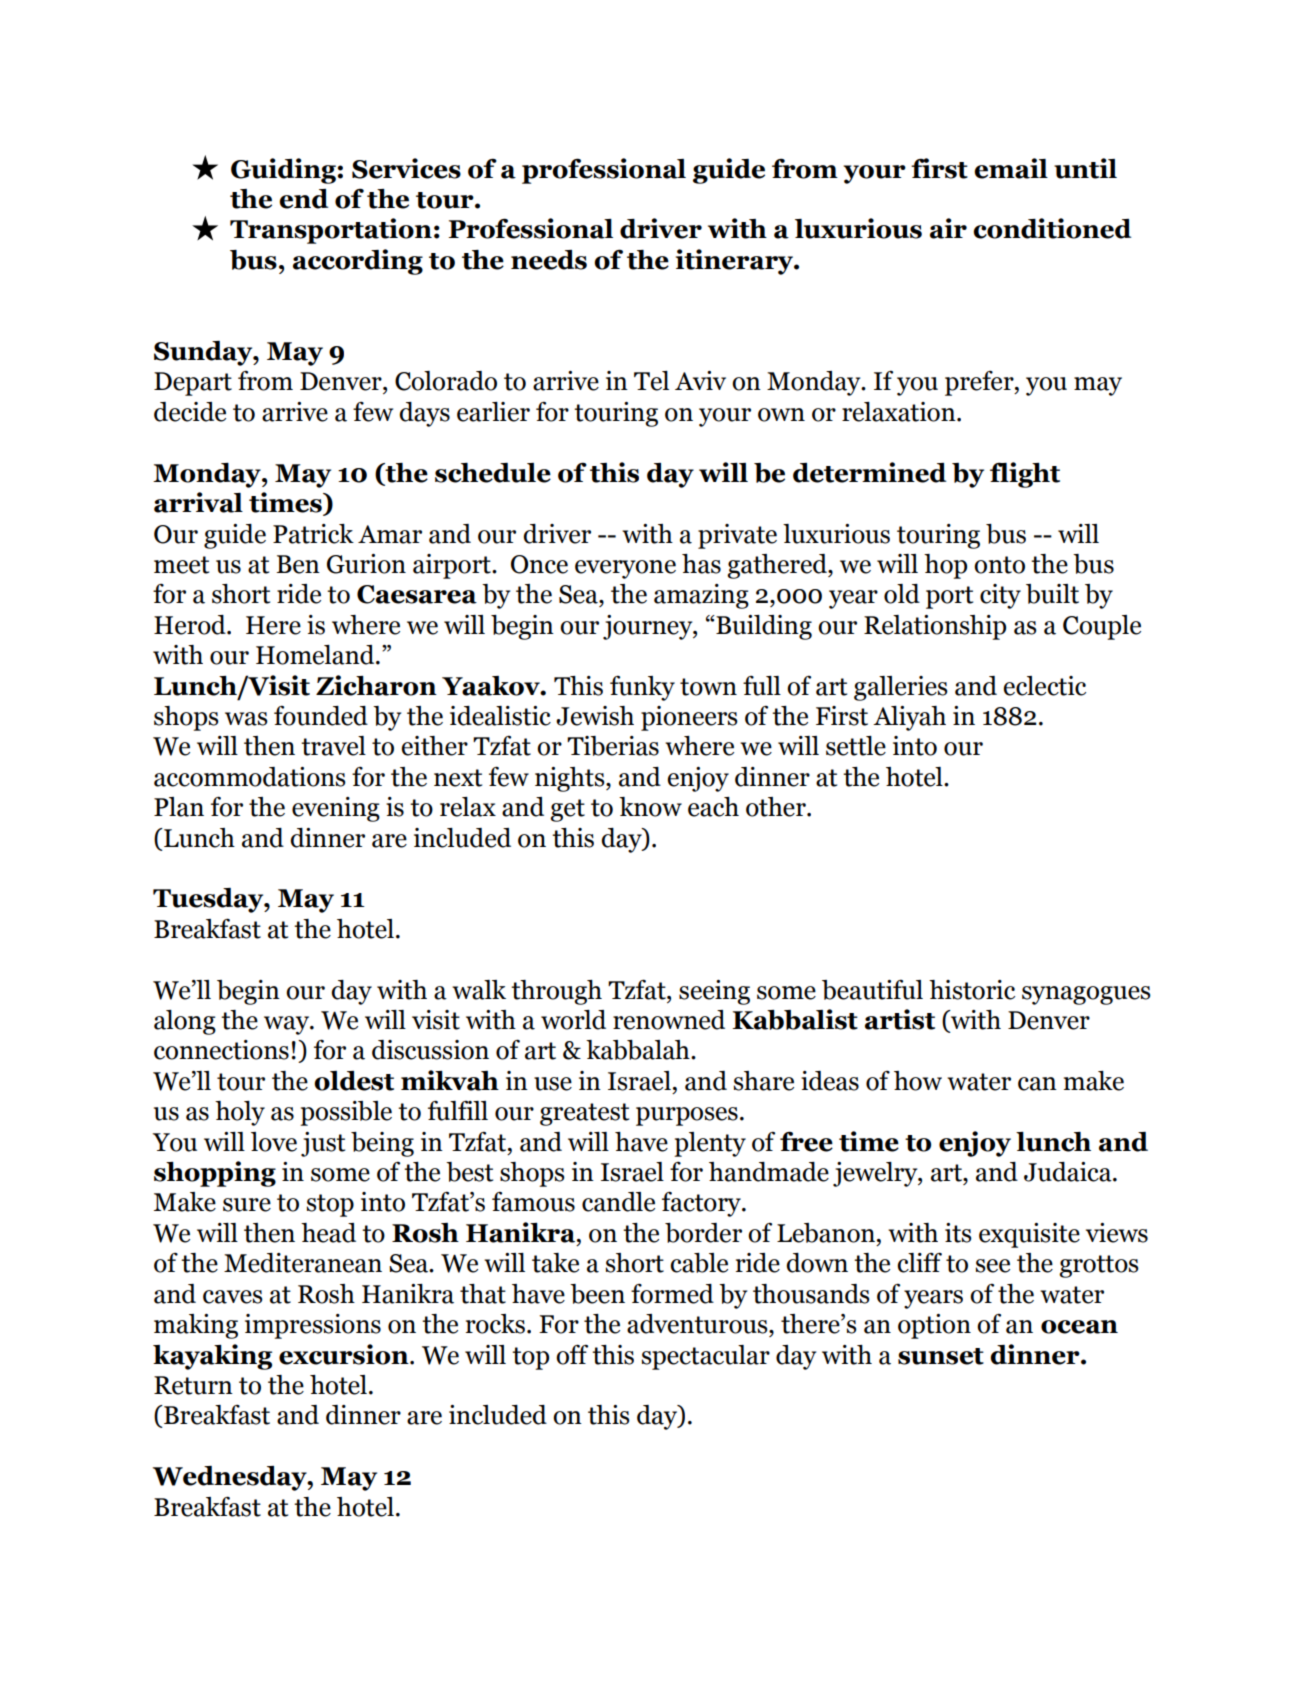 The image size is (1306, 1690). Describe the element at coordinates (313, 534) in the screenshot. I see `Patrick` at that location.
